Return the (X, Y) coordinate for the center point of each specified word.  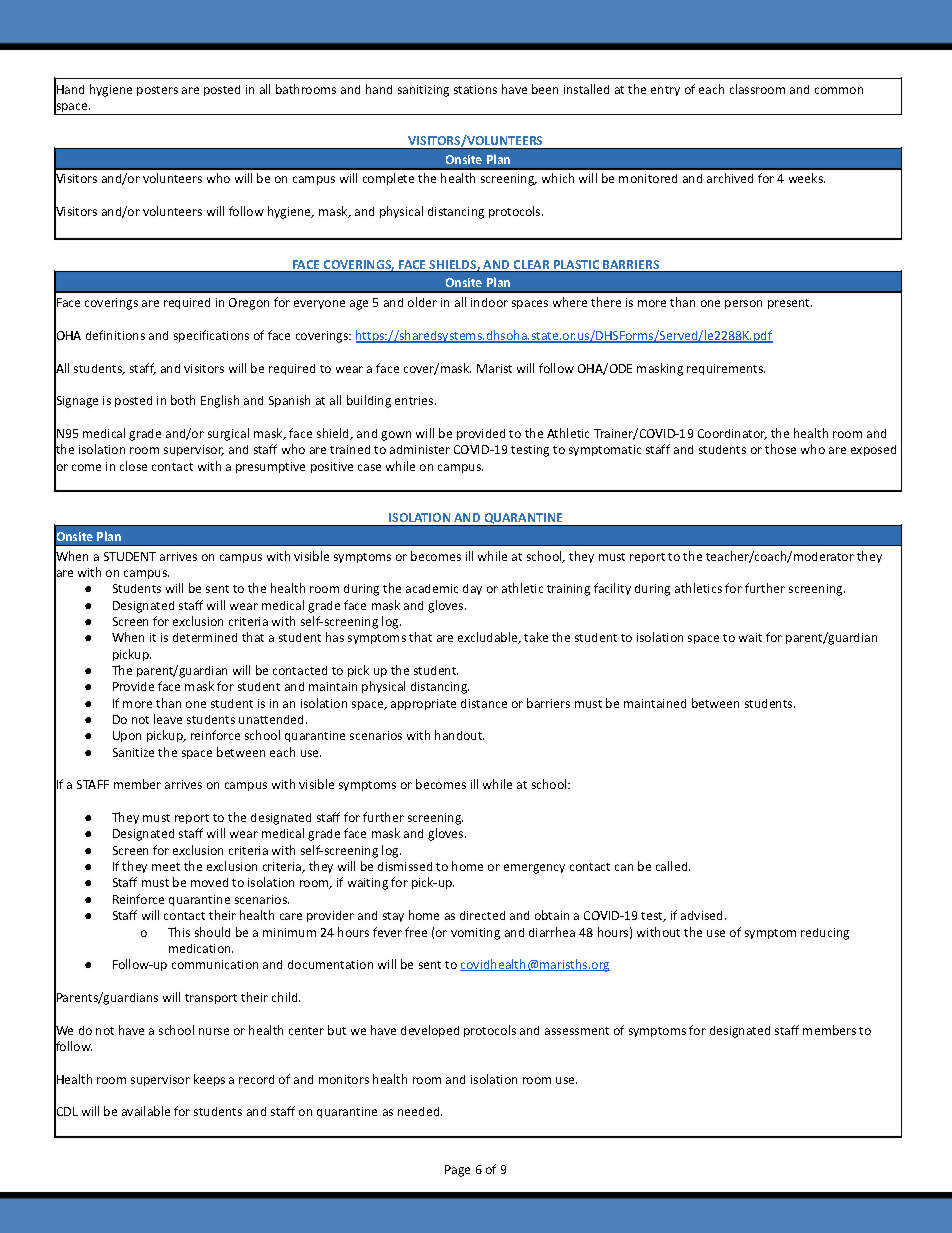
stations (475, 89)
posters (157, 91)
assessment (577, 1031)
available (146, 1111)
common (839, 90)
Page (457, 1171)
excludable (489, 638)
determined (205, 637)
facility (612, 589)
